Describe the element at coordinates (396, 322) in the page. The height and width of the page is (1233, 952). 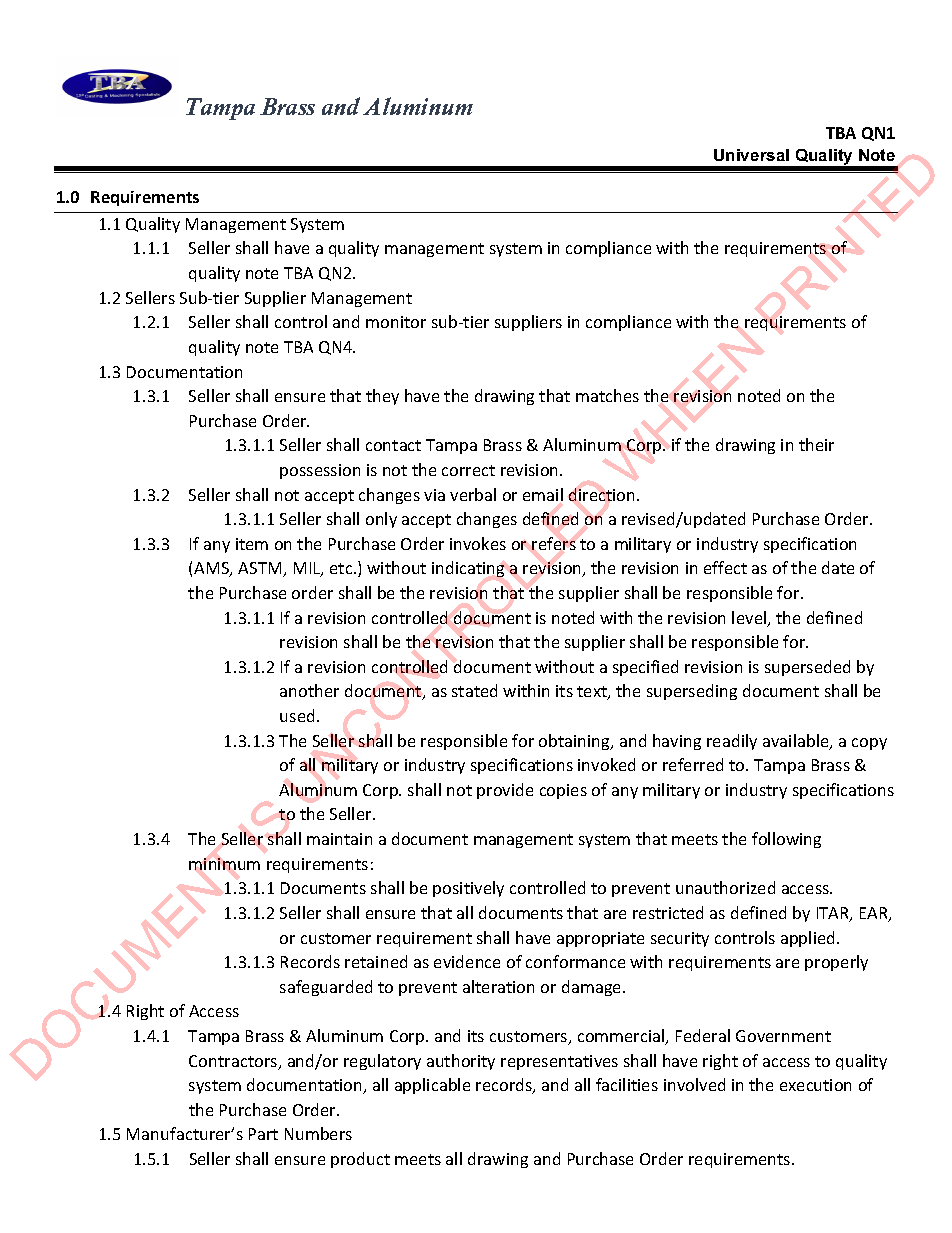
I see `monitor` at that location.
